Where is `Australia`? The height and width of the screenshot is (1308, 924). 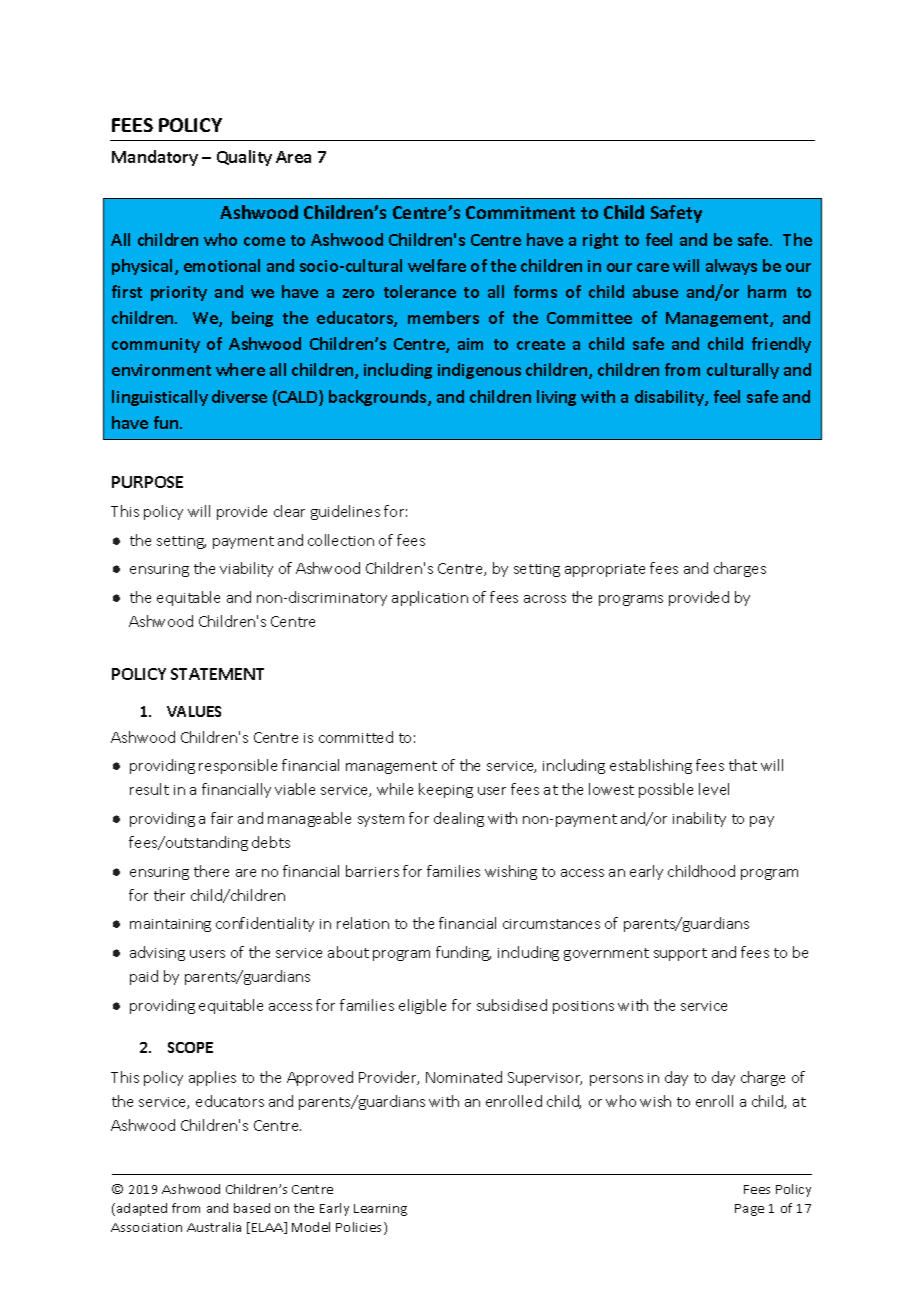
Australia is located at coordinates (214, 1227).
